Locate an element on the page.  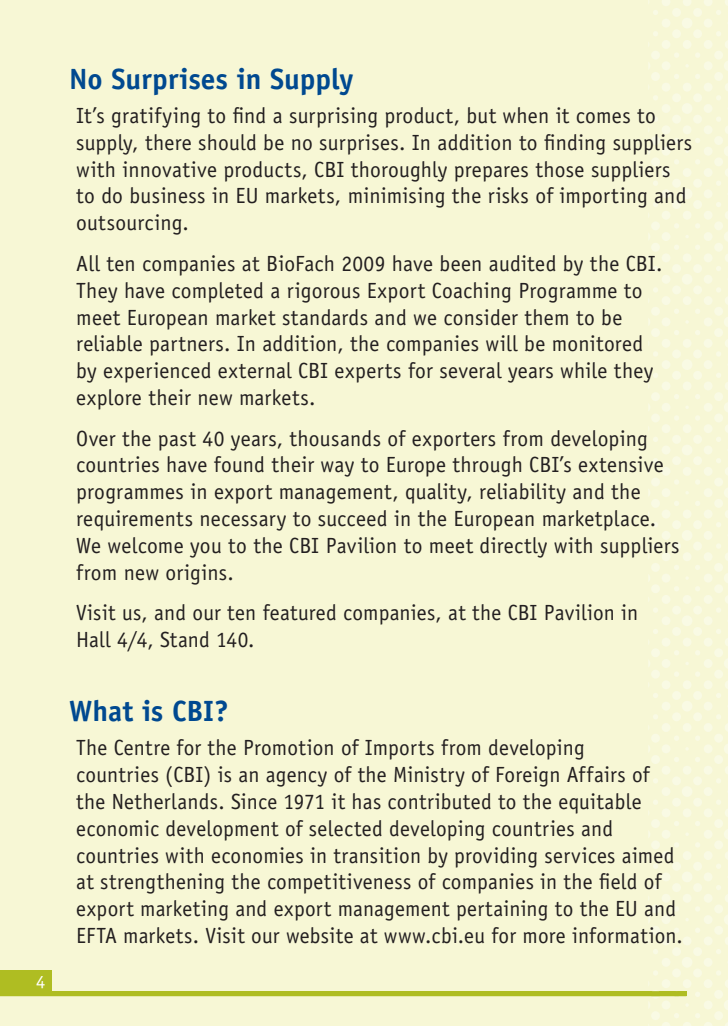
directly is located at coordinates (513, 547).
